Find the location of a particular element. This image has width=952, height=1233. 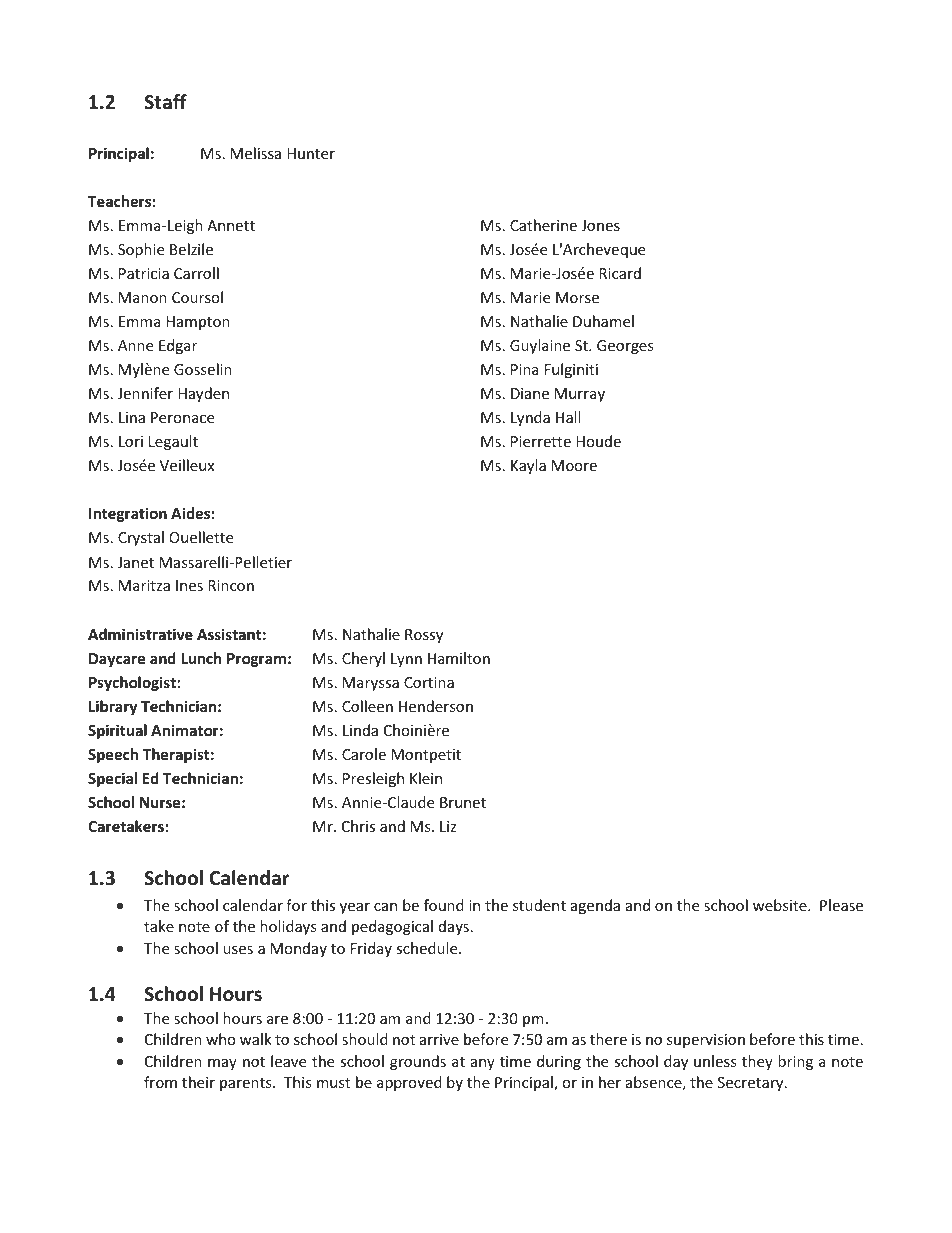

Edgar is located at coordinates (178, 346).
